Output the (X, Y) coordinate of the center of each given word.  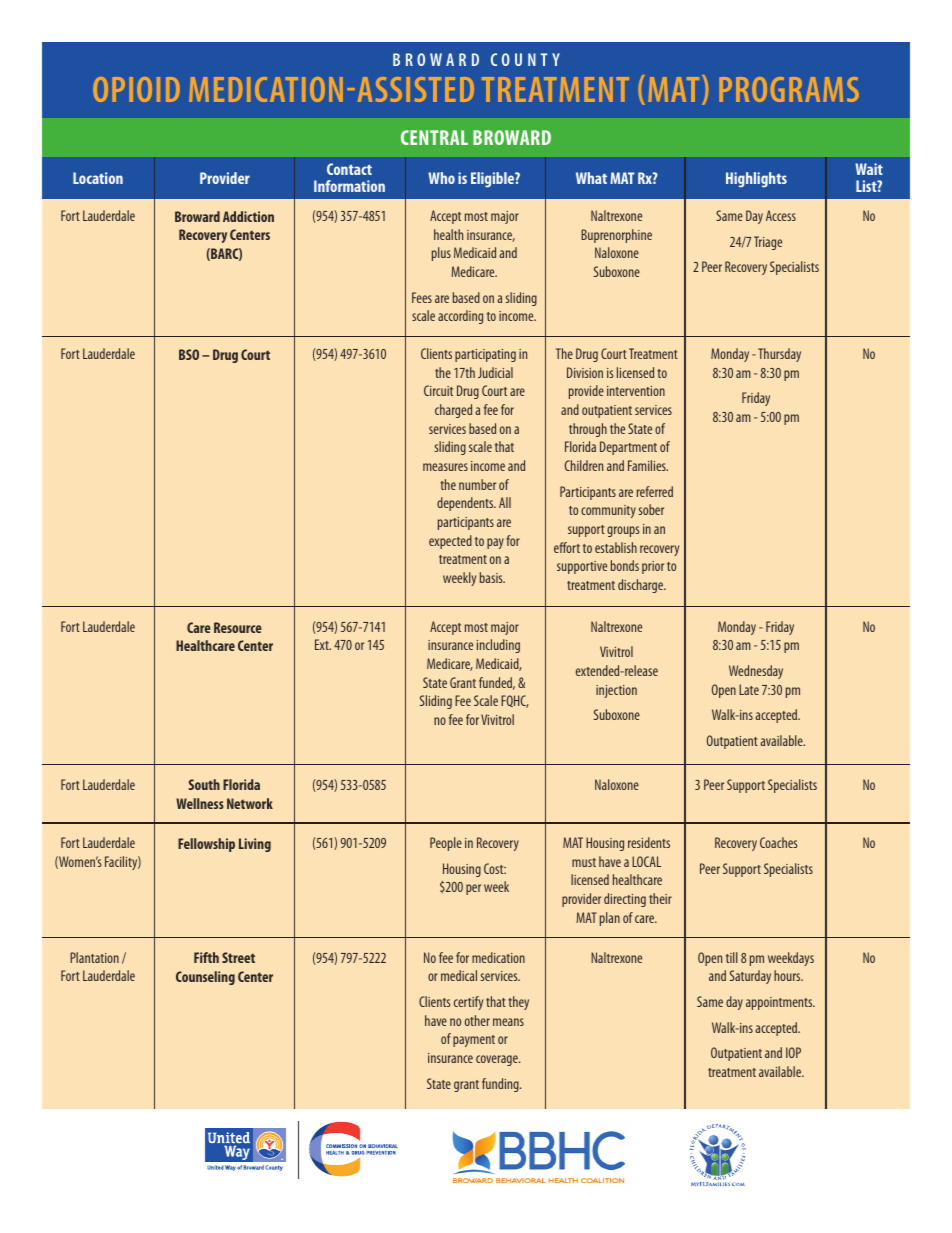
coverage (498, 1060)
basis (492, 577)
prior (653, 567)
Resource (238, 627)
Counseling (205, 978)
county (525, 59)
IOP (793, 1052)
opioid (136, 89)
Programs (789, 89)
